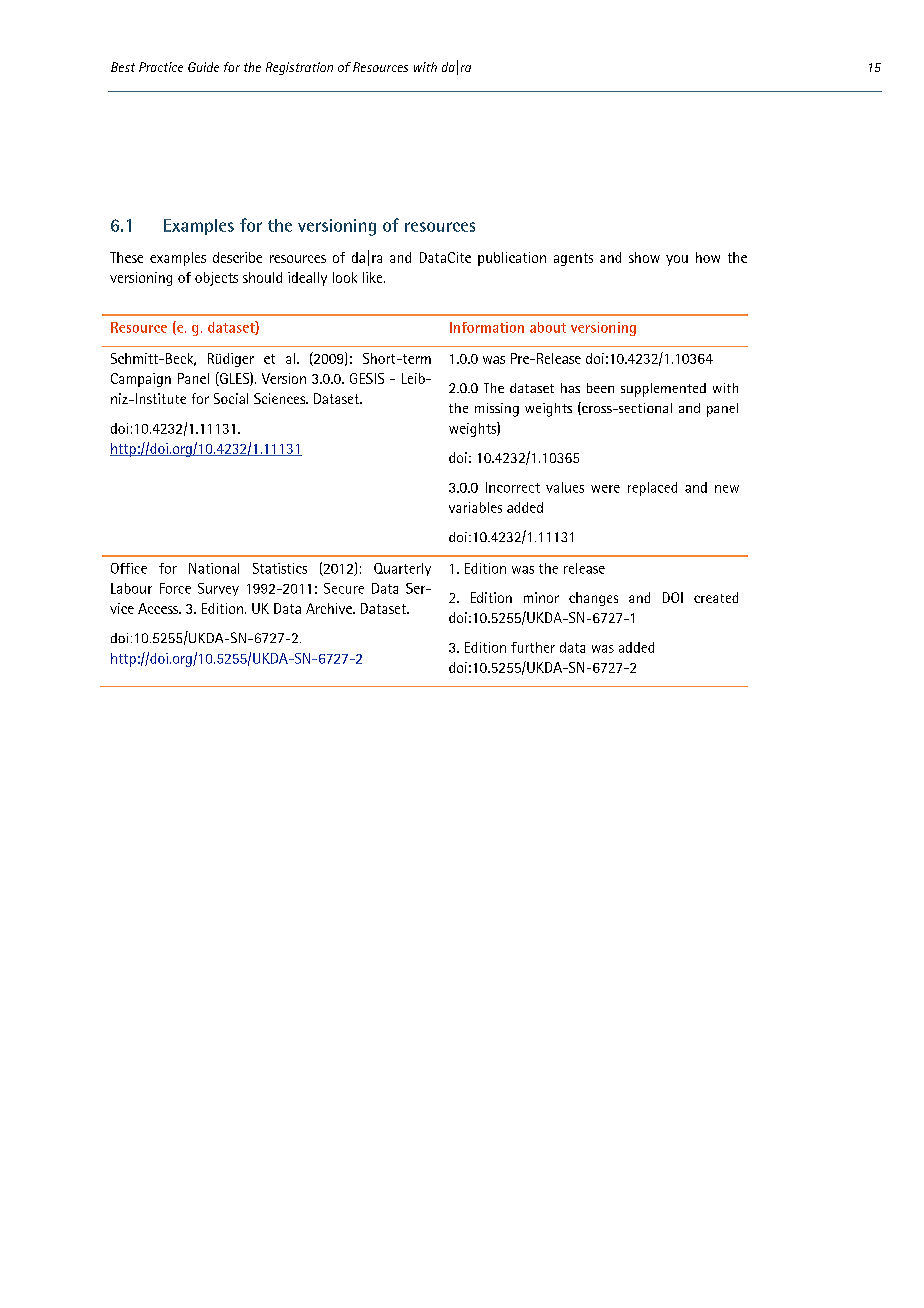 The height and width of the image is (1308, 924). I want to click on Social, so click(231, 398).
